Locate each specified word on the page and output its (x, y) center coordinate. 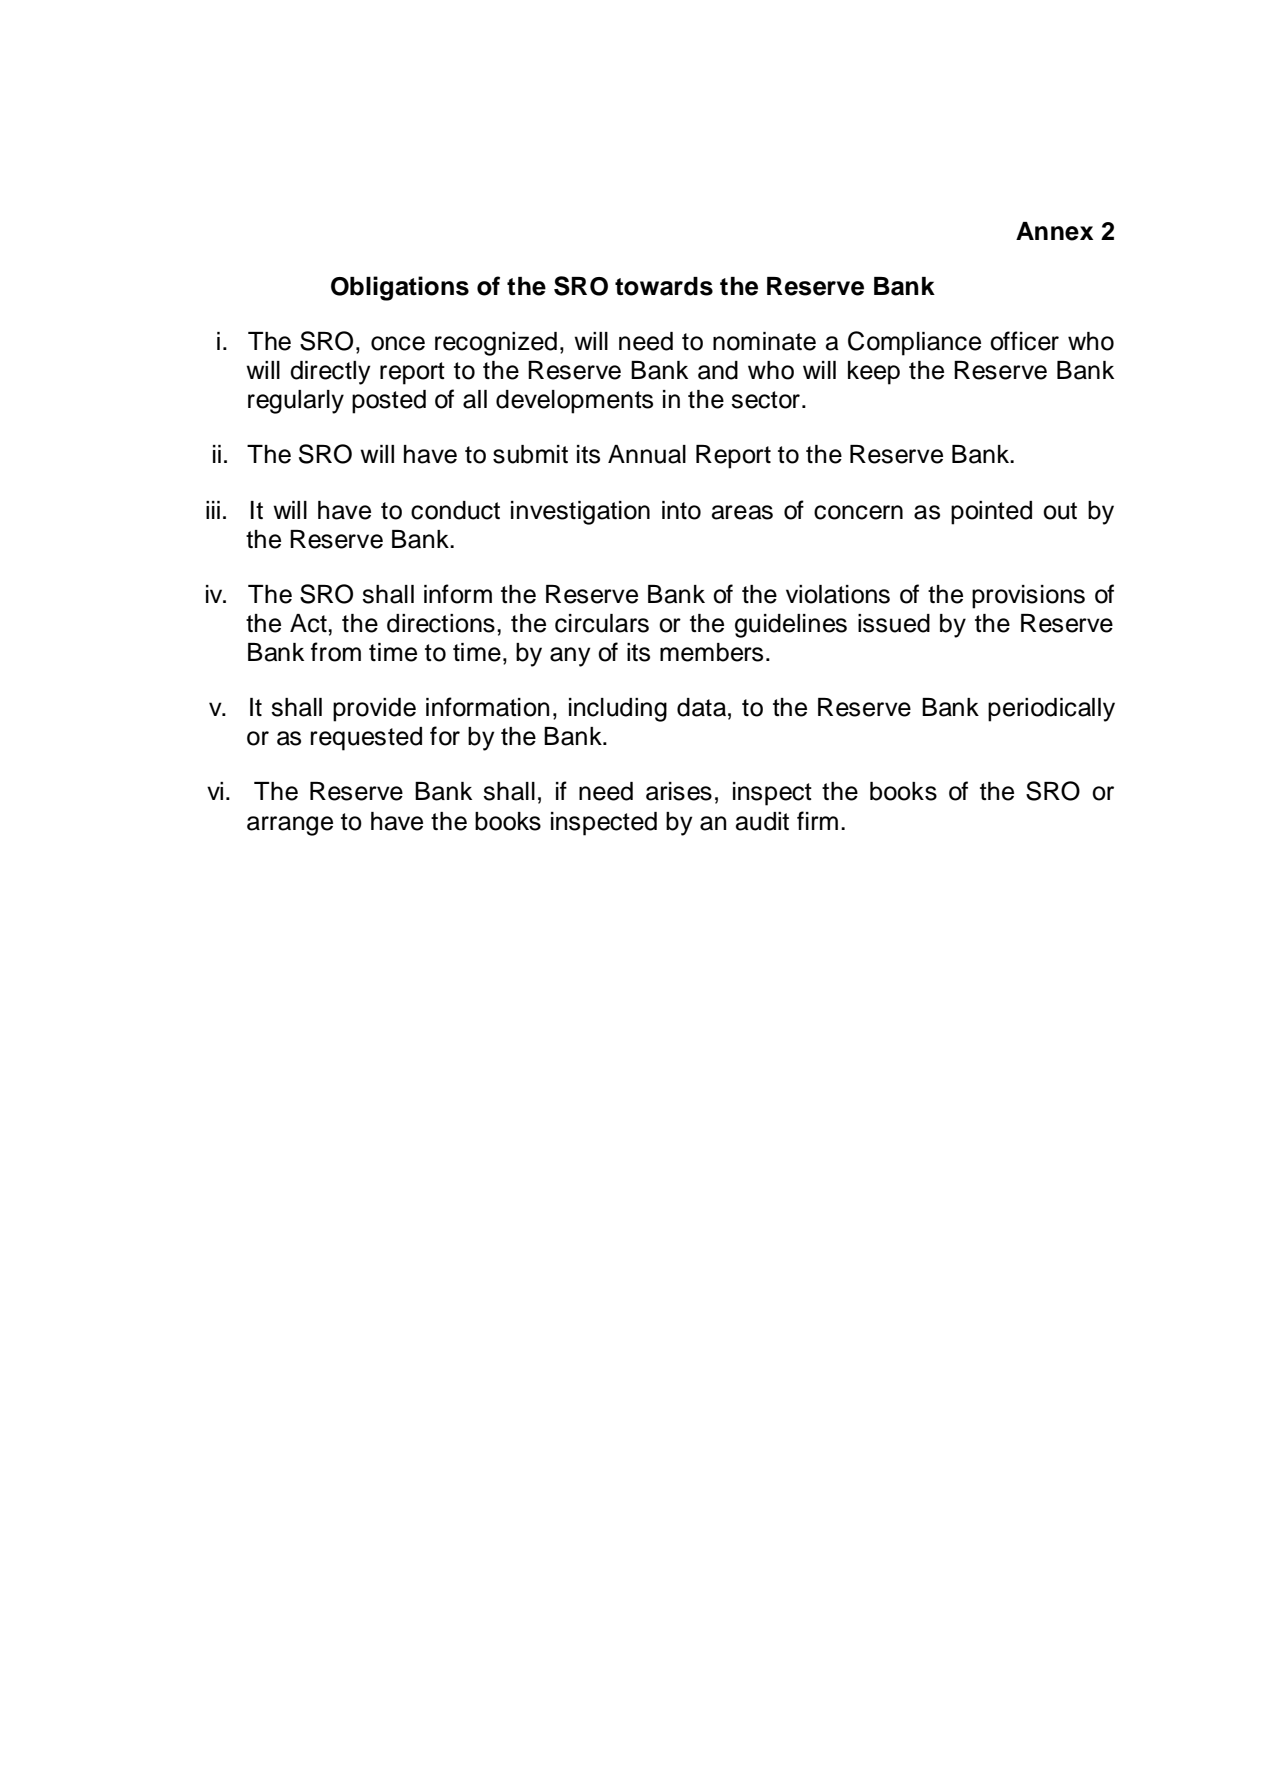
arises (679, 791)
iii (213, 510)
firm (817, 820)
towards (664, 286)
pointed (991, 513)
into (681, 510)
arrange (290, 826)
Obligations (400, 288)
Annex (1054, 231)
